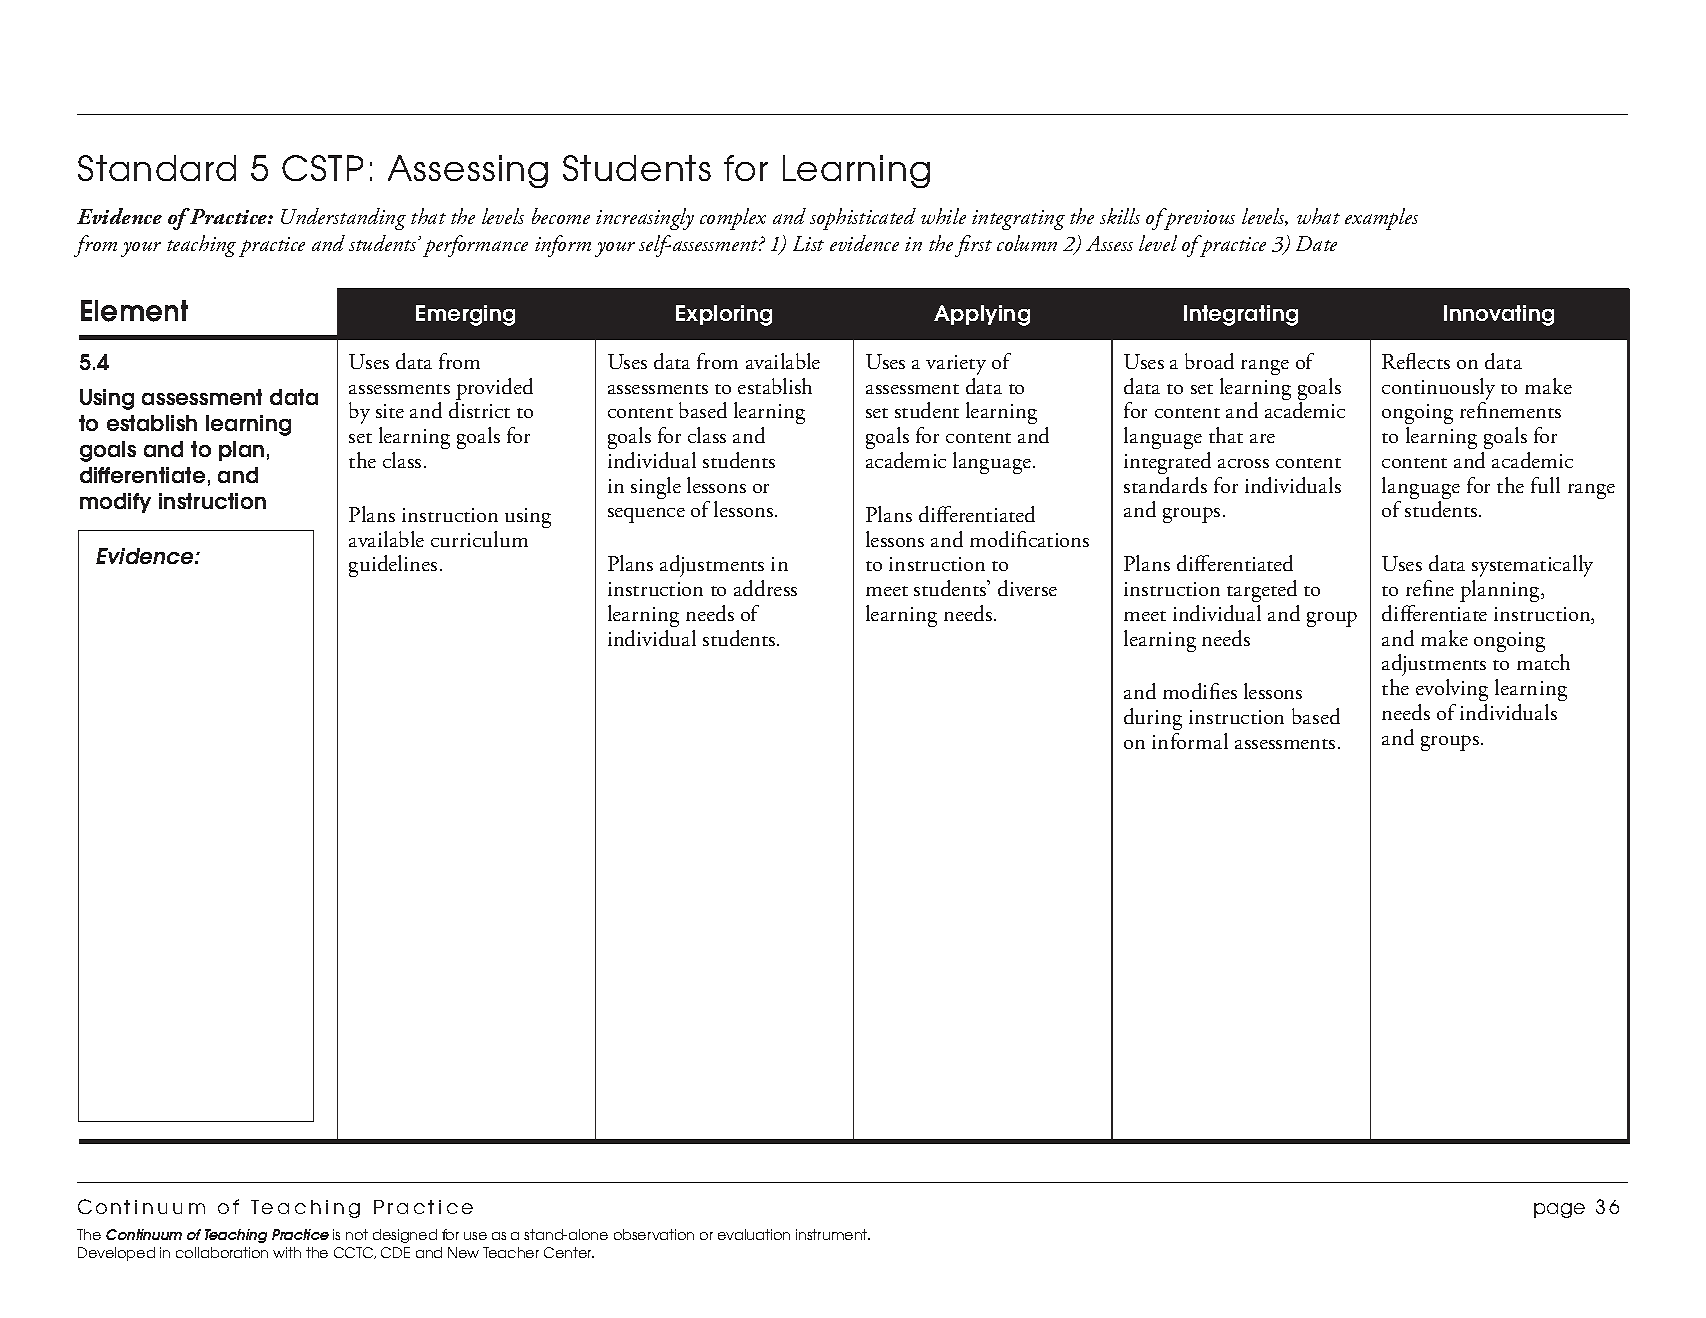 This screenshot has width=1706, height=1318. I want to click on full, so click(1545, 485).
